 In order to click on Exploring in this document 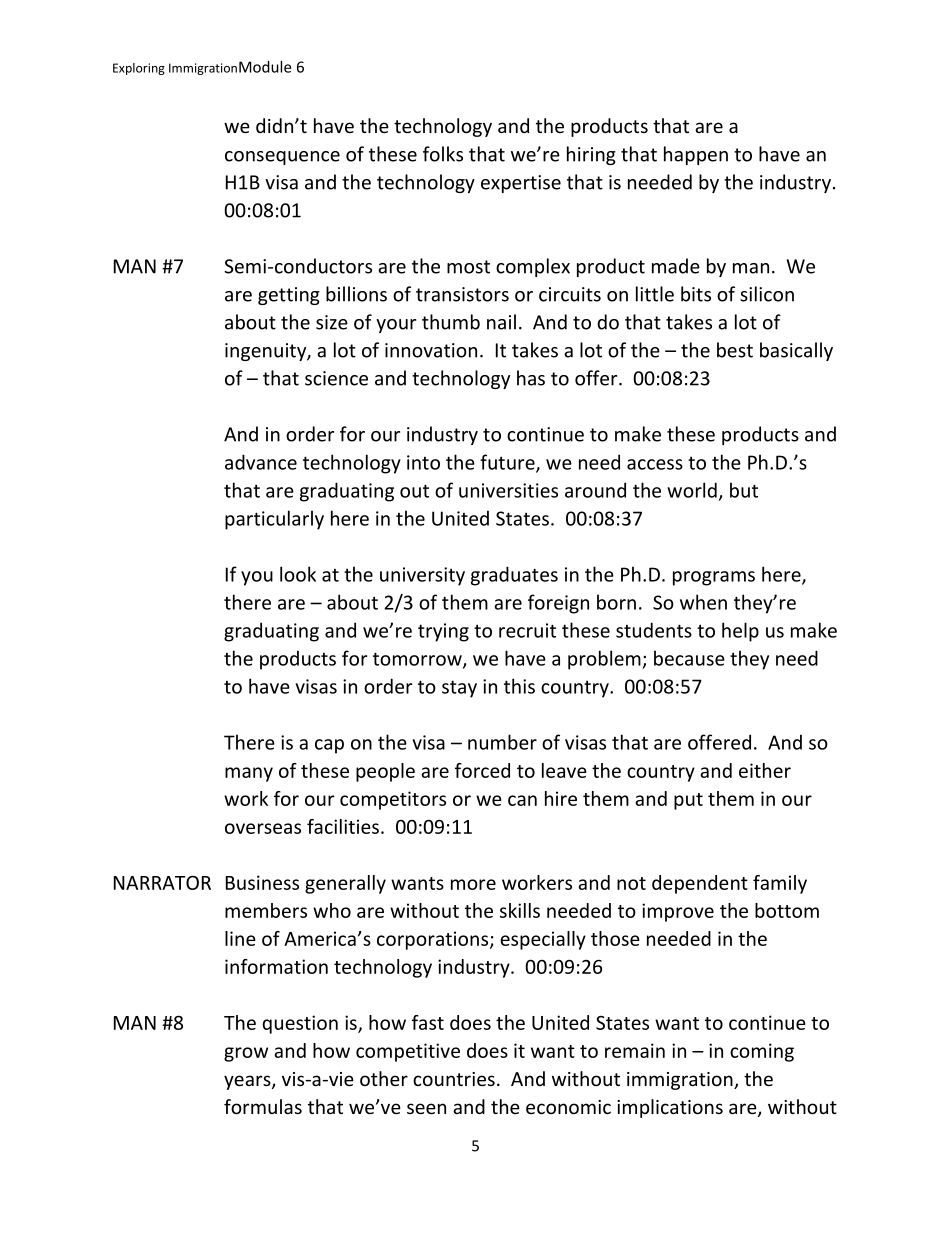, I will do `click(139, 69)`.
